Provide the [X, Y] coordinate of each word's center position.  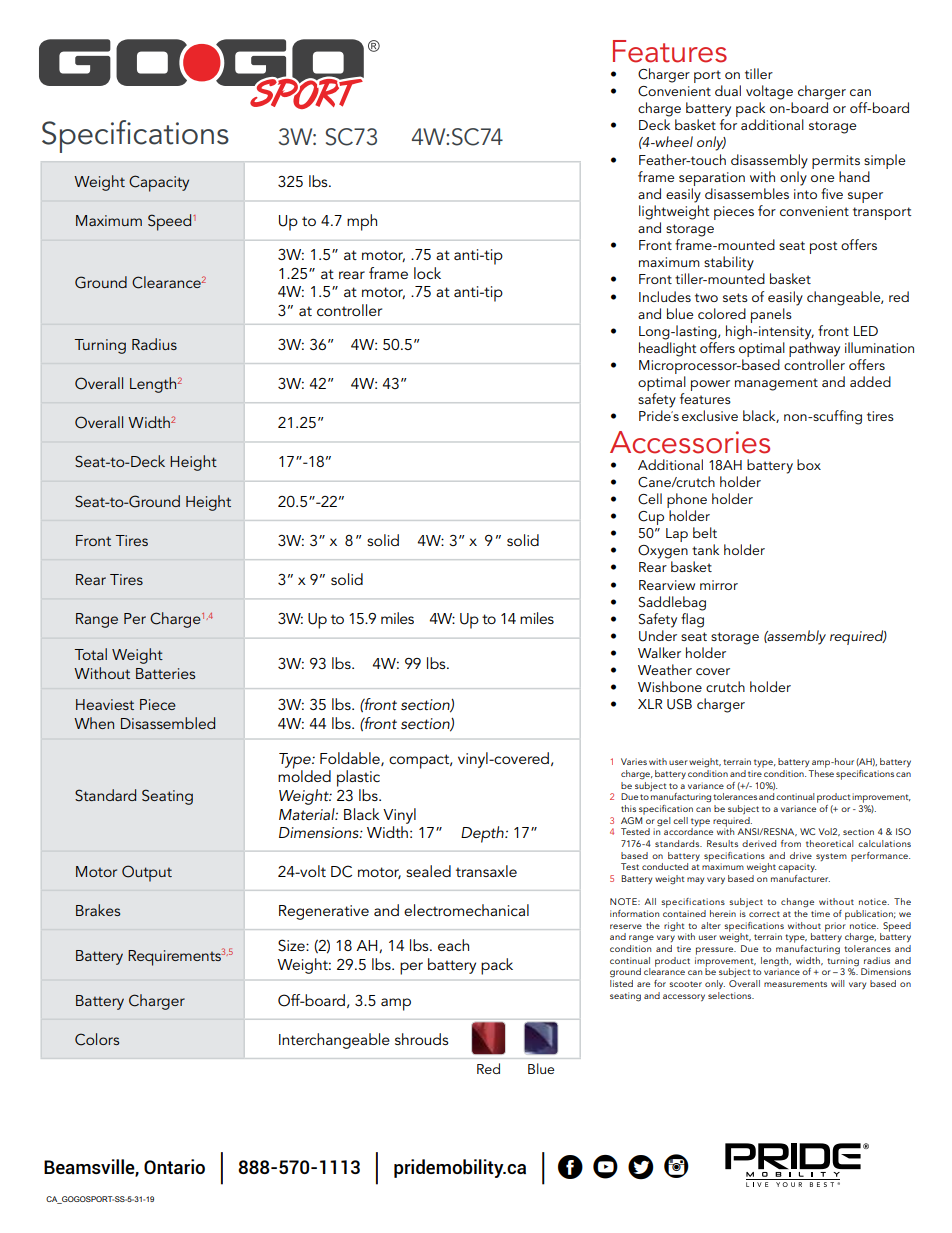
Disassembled [168, 723]
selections [731, 994]
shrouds [421, 1039]
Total [90, 654]
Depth [483, 834]
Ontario [174, 1166]
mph [362, 222]
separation [712, 179]
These [821, 772]
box [809, 464]
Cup [651, 518]
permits [836, 162]
